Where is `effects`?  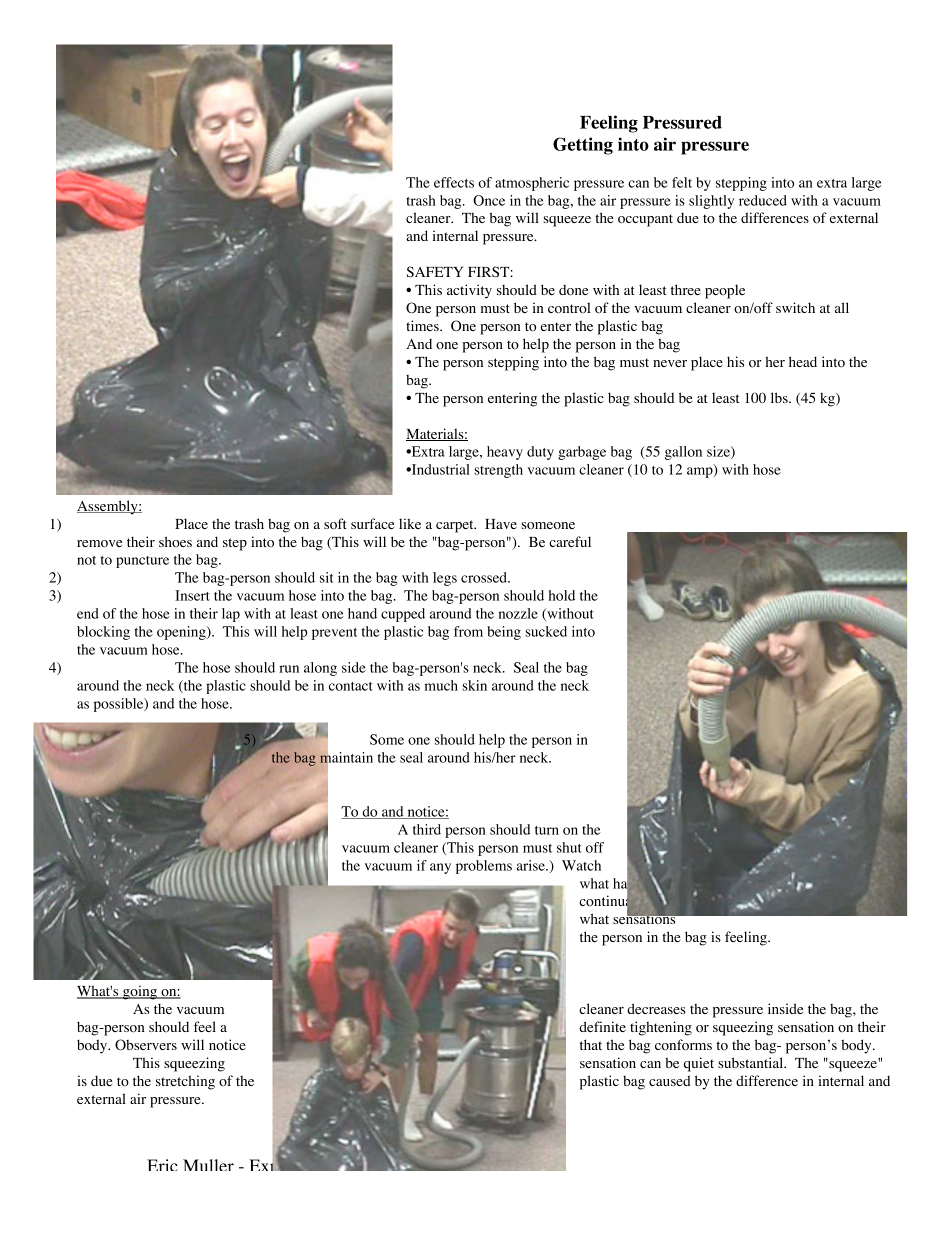 effects is located at coordinates (454, 182).
